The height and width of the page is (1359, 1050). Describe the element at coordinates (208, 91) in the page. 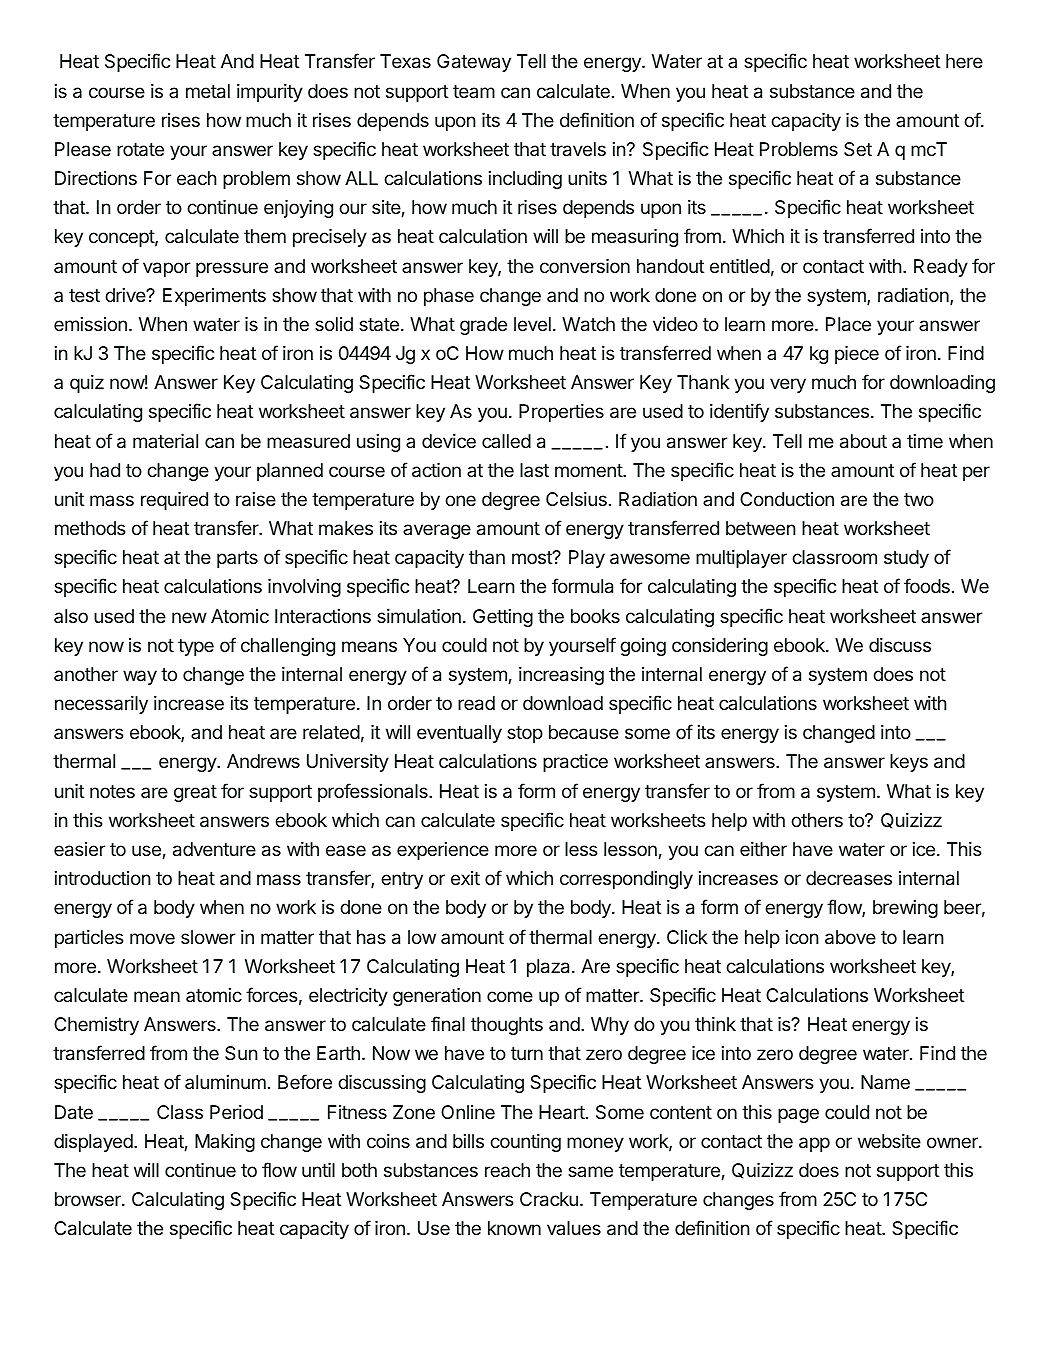

I see `metal` at that location.
